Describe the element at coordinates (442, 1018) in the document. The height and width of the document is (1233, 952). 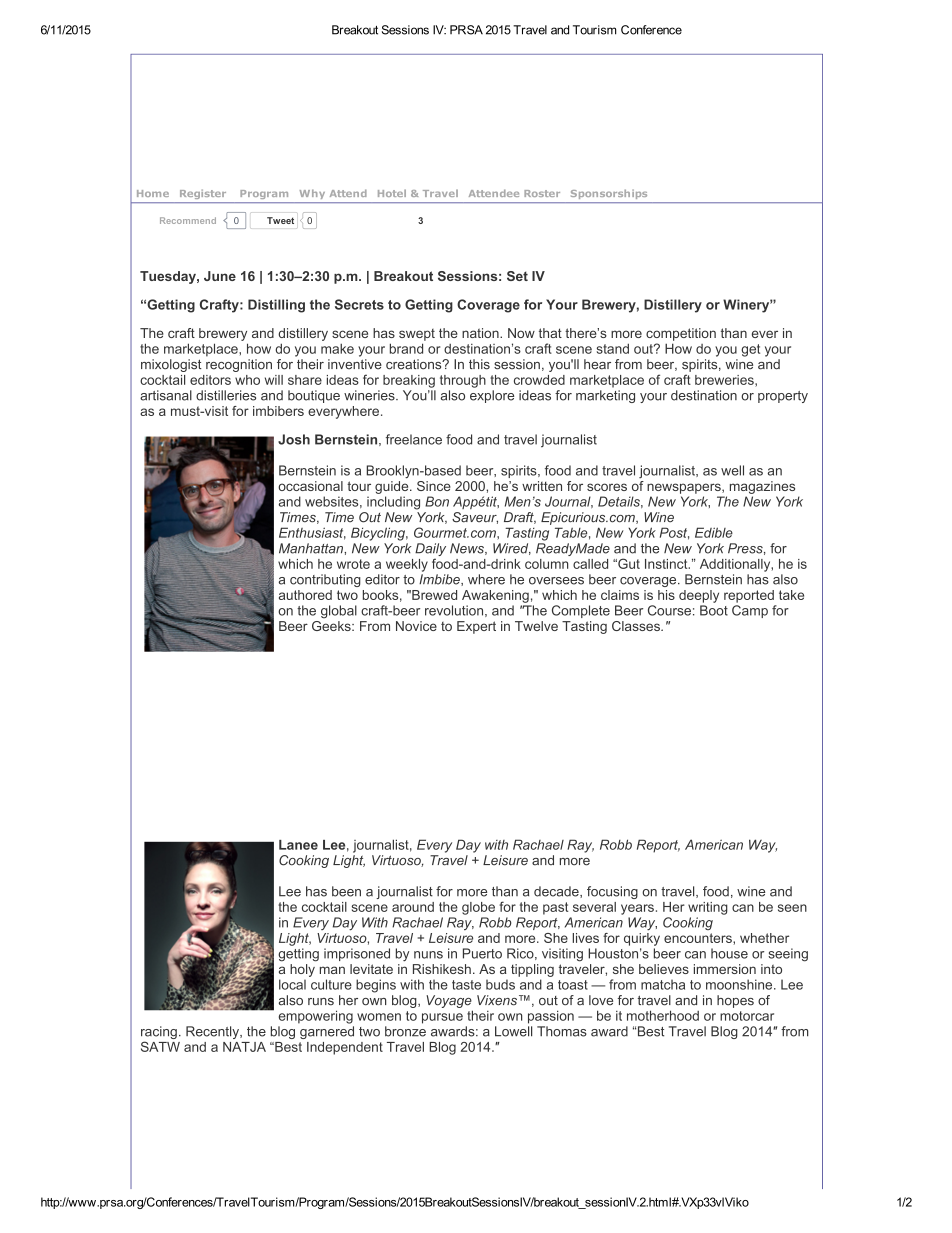
I see `pursue` at that location.
